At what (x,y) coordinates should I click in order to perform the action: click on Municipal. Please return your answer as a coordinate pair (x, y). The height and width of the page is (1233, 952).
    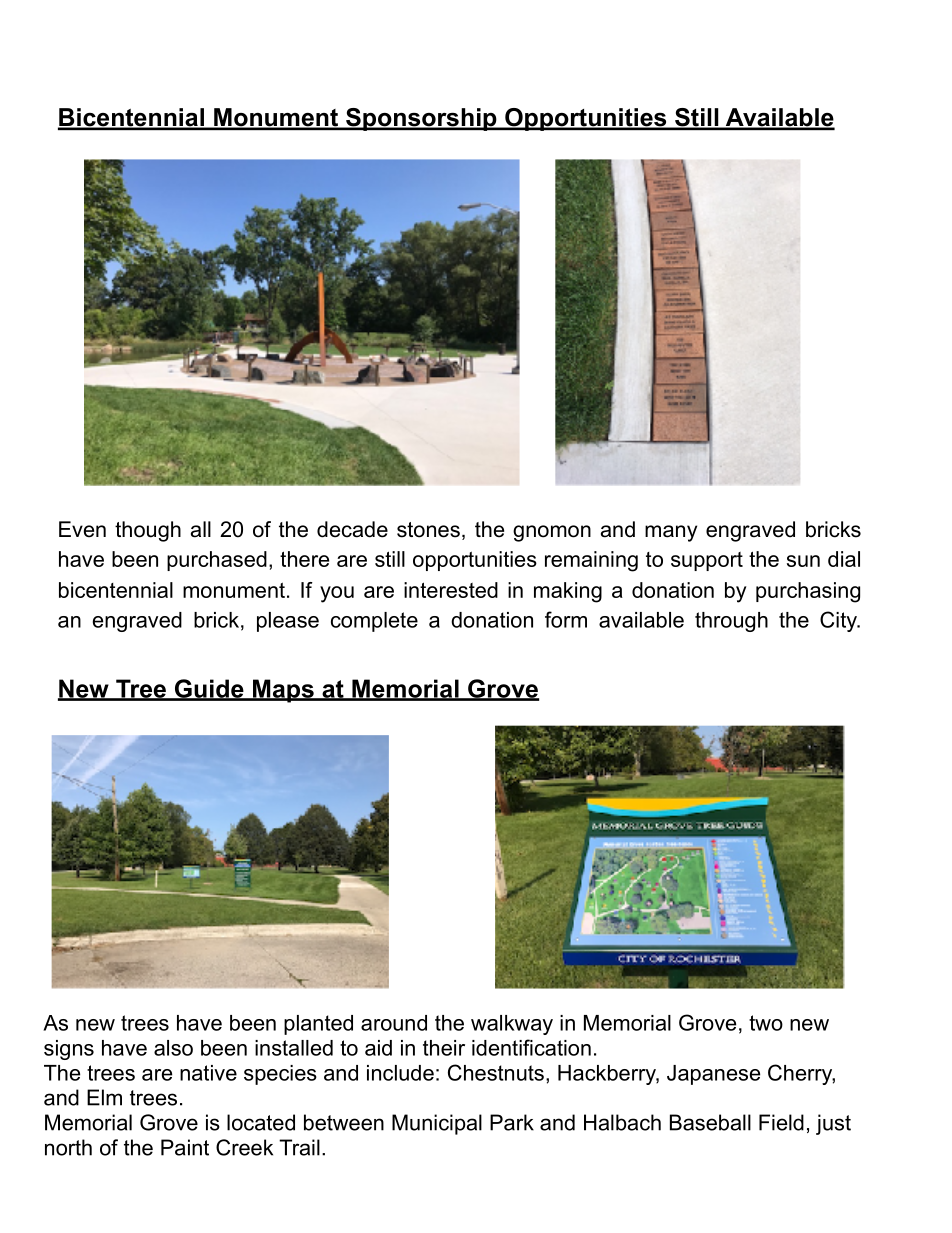
    Looking at the image, I should click on (437, 1124).
